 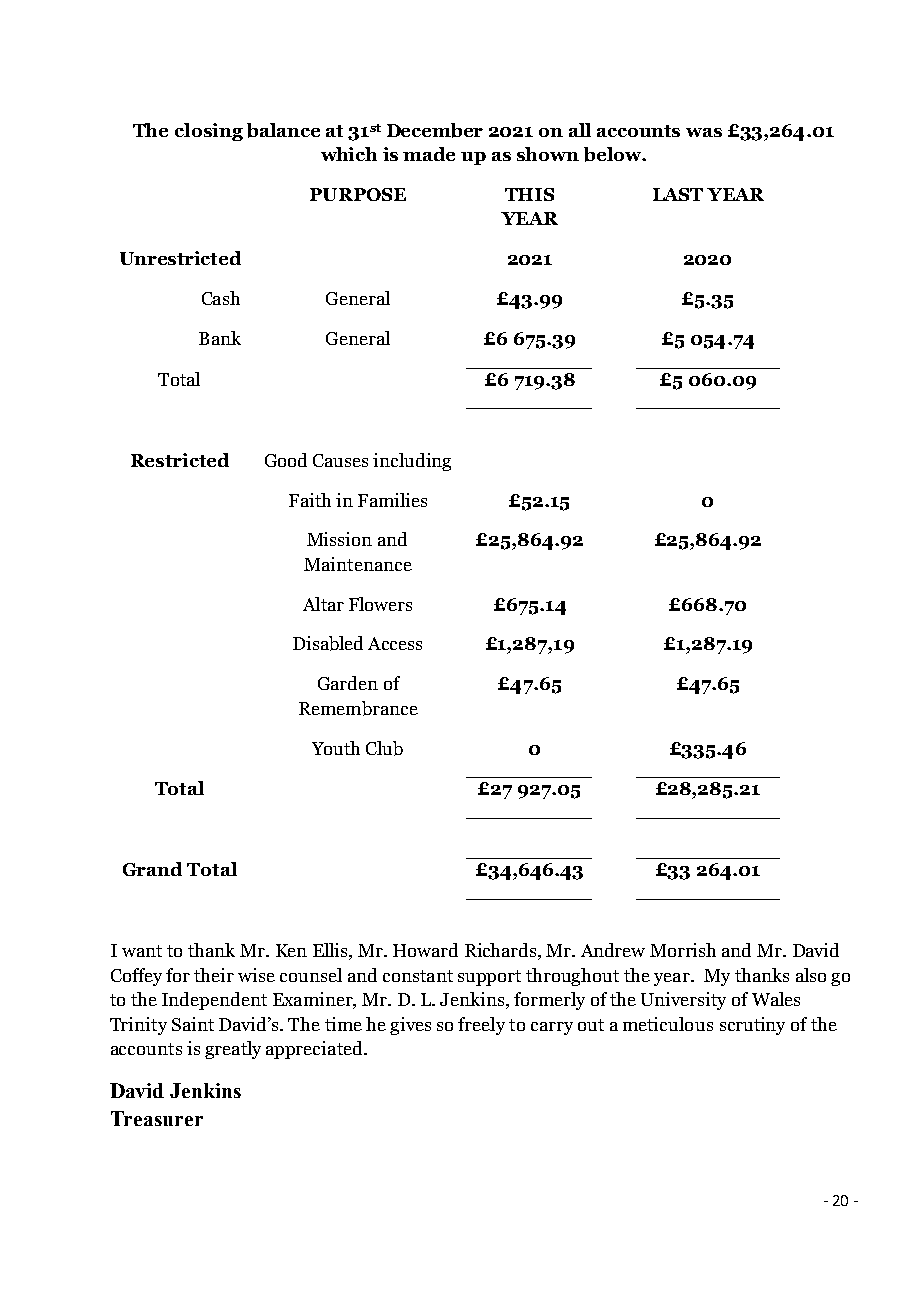 What do you see at coordinates (380, 604) in the screenshot?
I see `Flowers` at bounding box center [380, 604].
